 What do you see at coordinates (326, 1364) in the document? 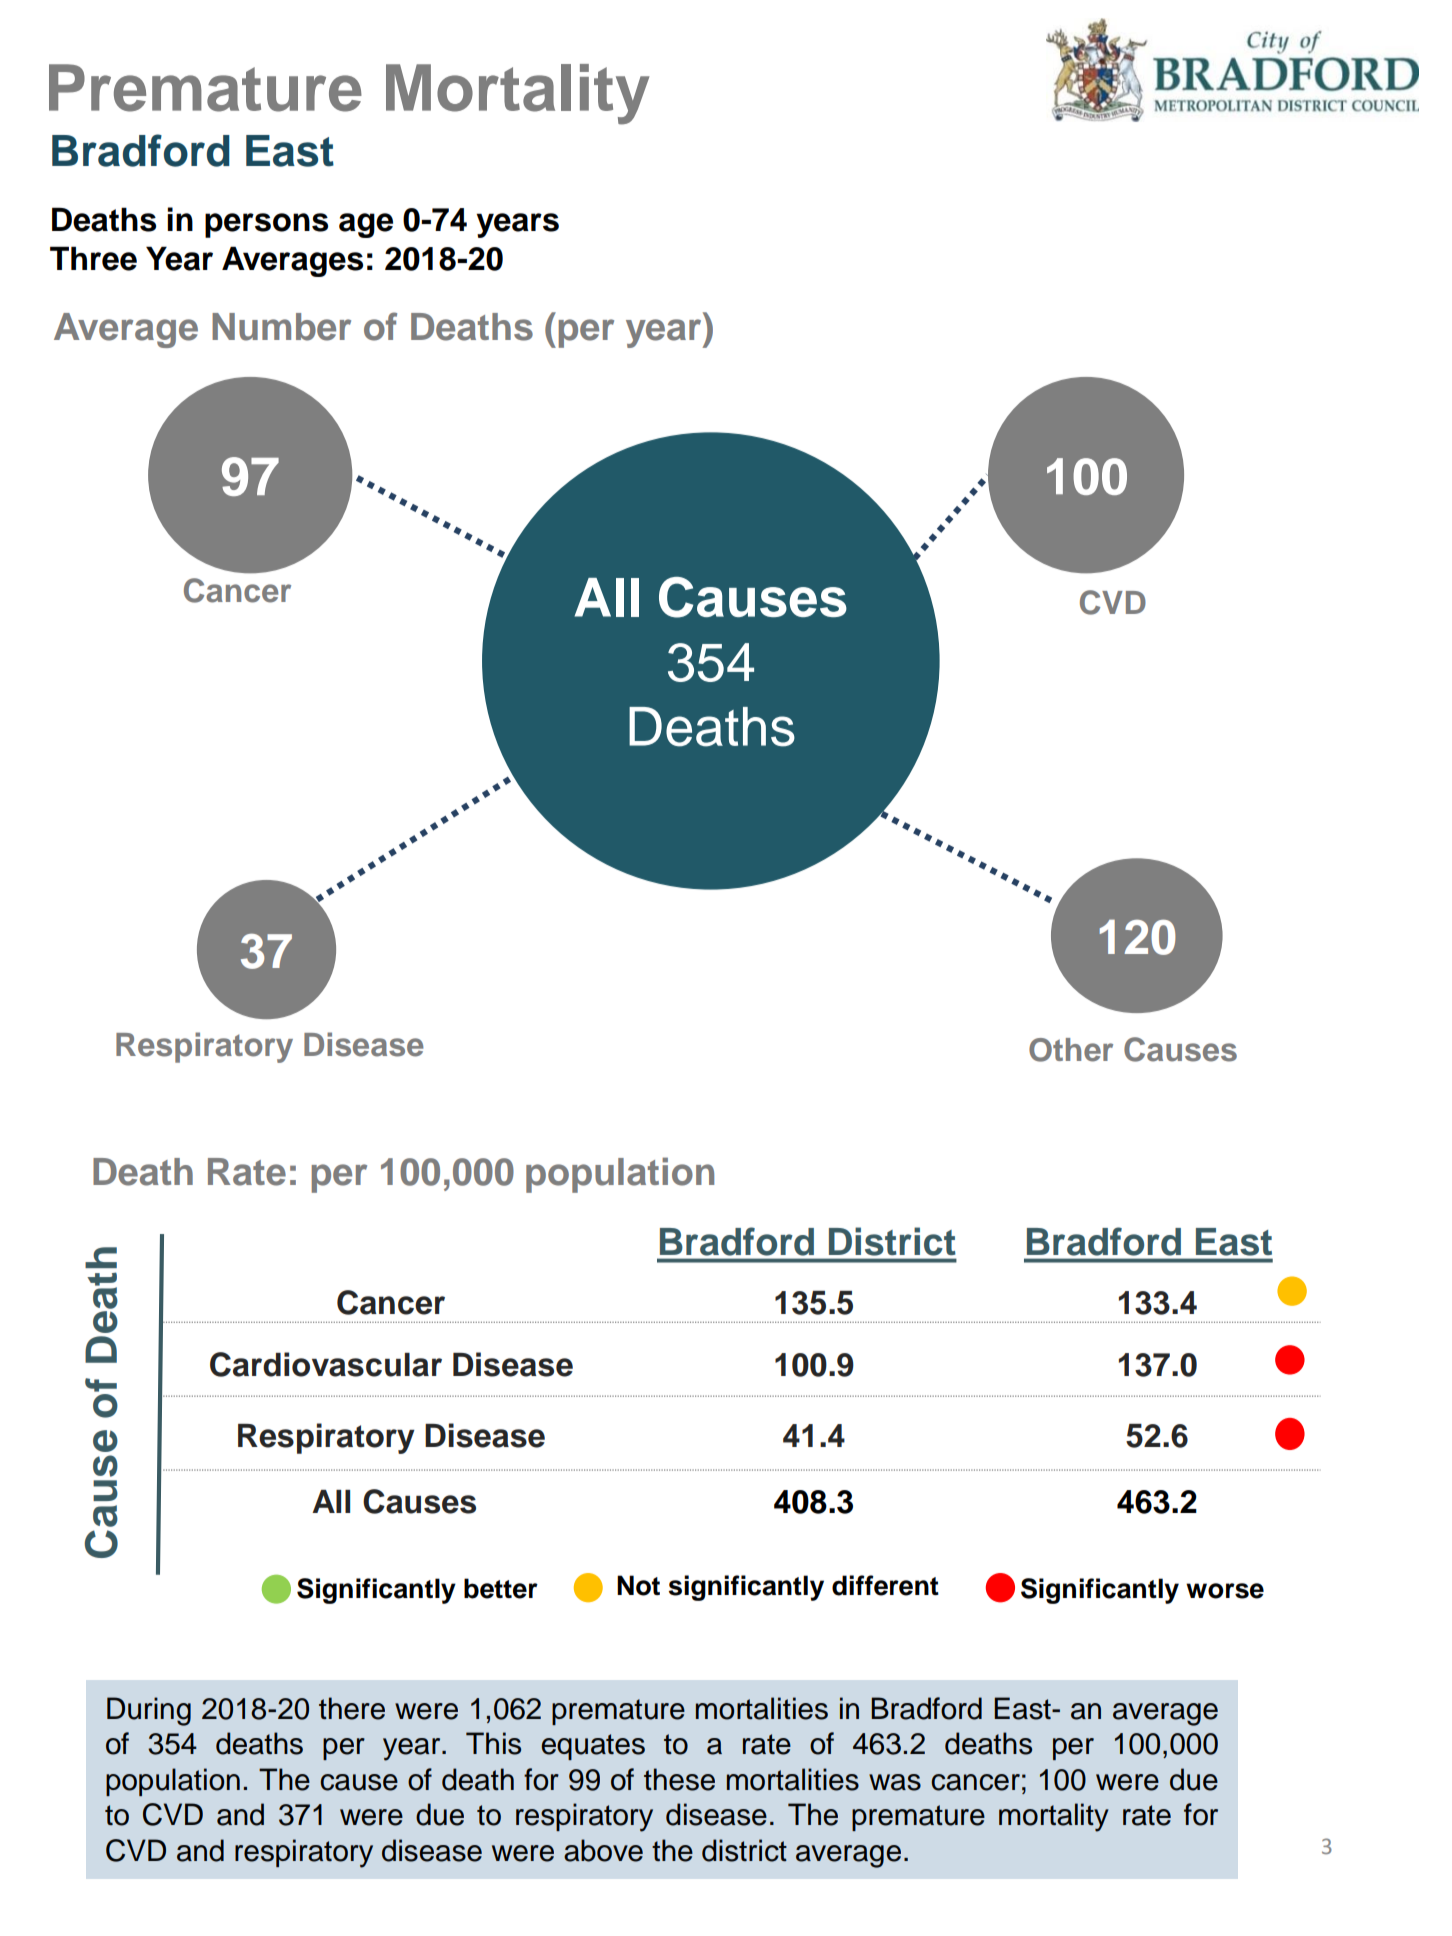
I see `Cardiovascular` at bounding box center [326, 1364].
